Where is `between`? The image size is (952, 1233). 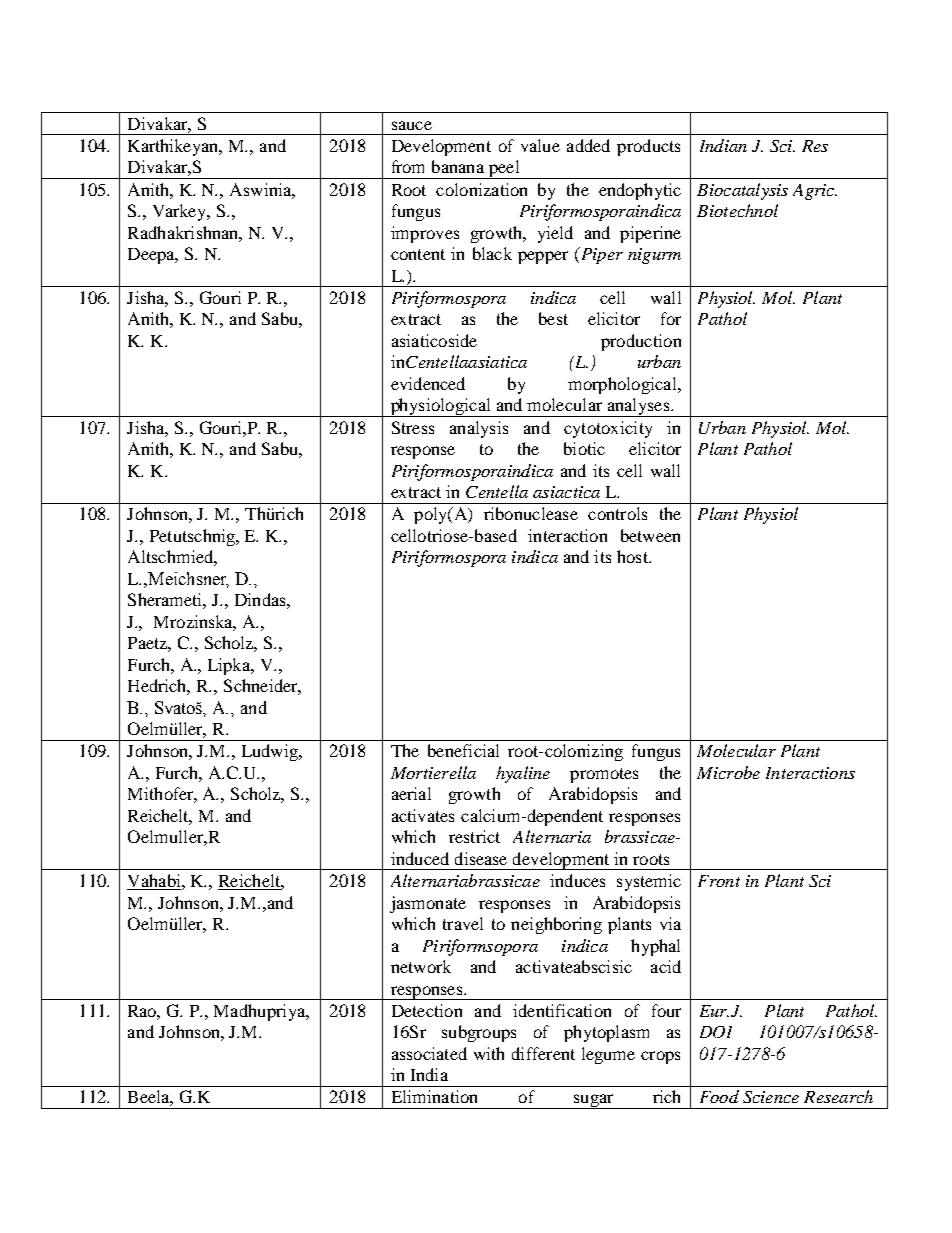
between is located at coordinates (650, 535).
